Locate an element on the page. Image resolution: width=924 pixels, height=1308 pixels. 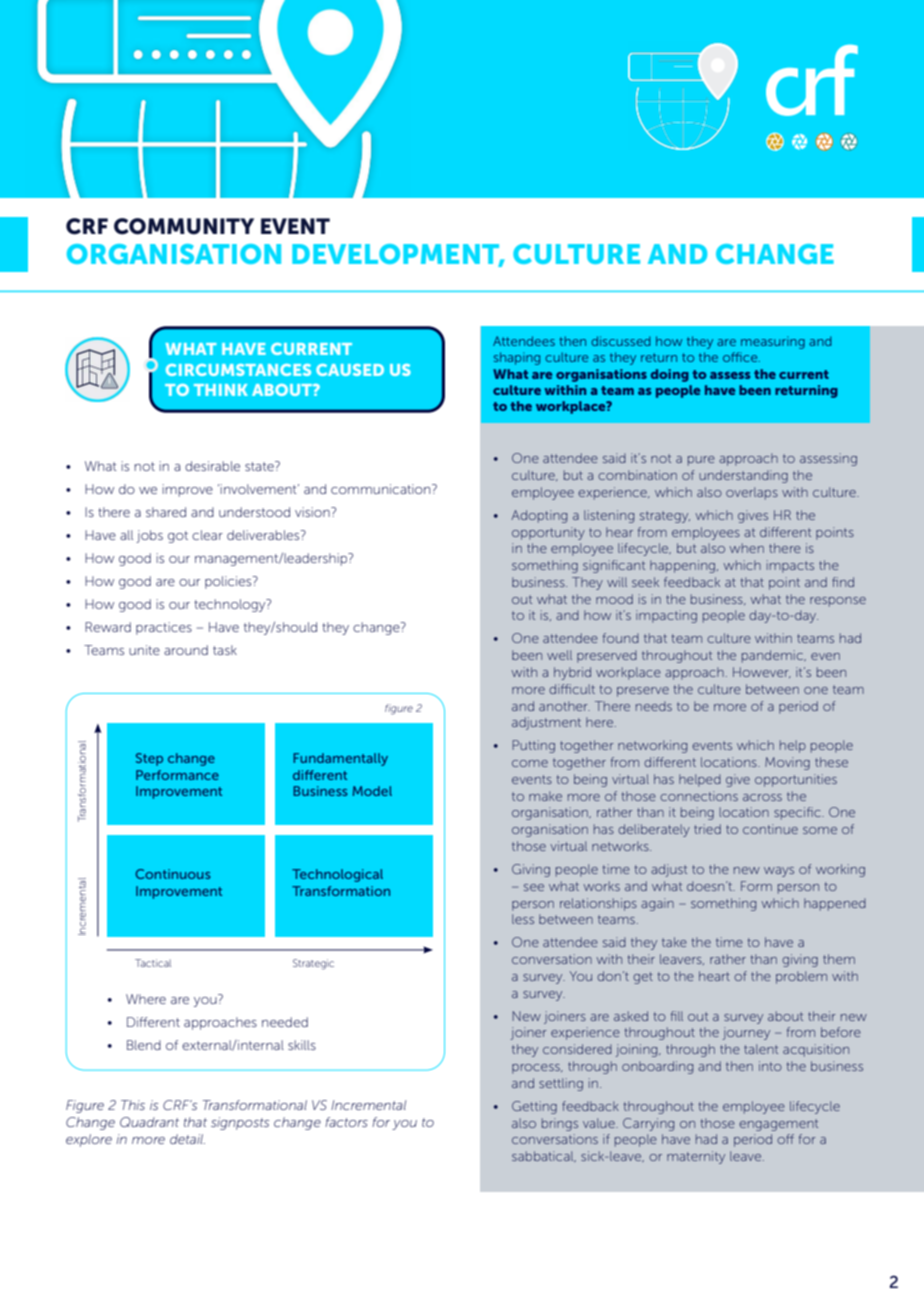
shaping is located at coordinates (517, 358).
